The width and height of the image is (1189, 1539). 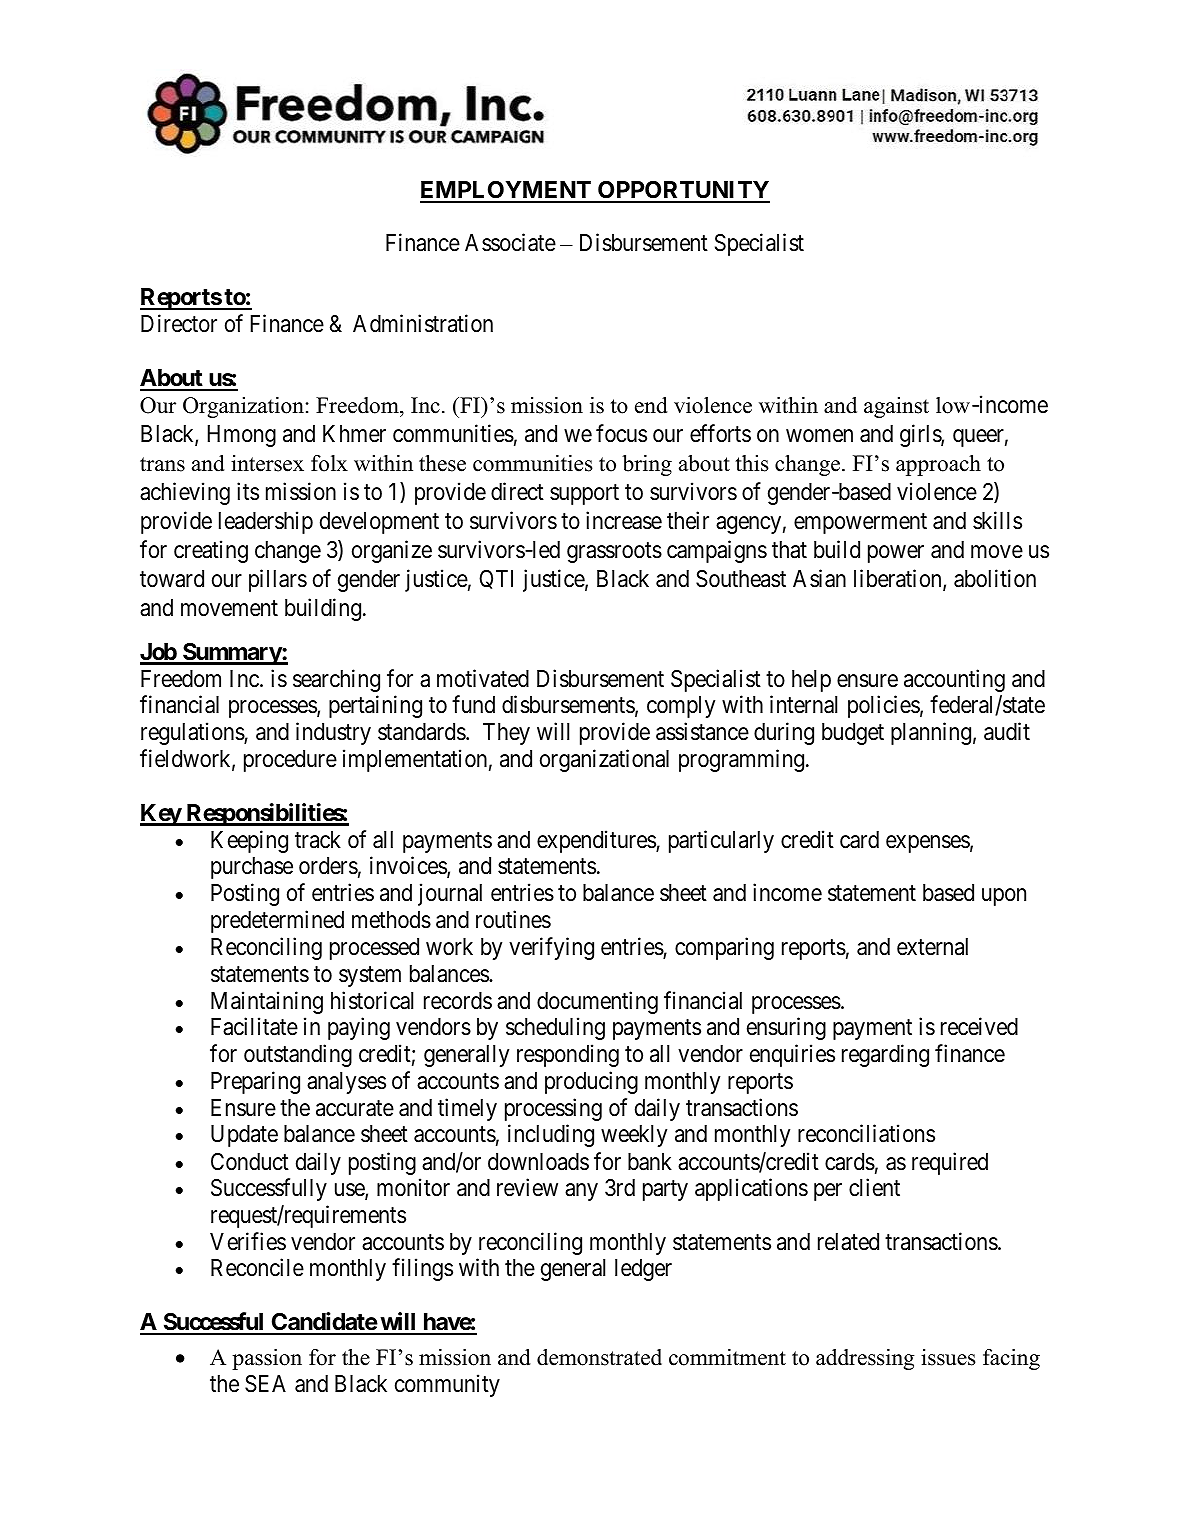 What do you see at coordinates (954, 680) in the image?
I see `accounting` at bounding box center [954, 680].
